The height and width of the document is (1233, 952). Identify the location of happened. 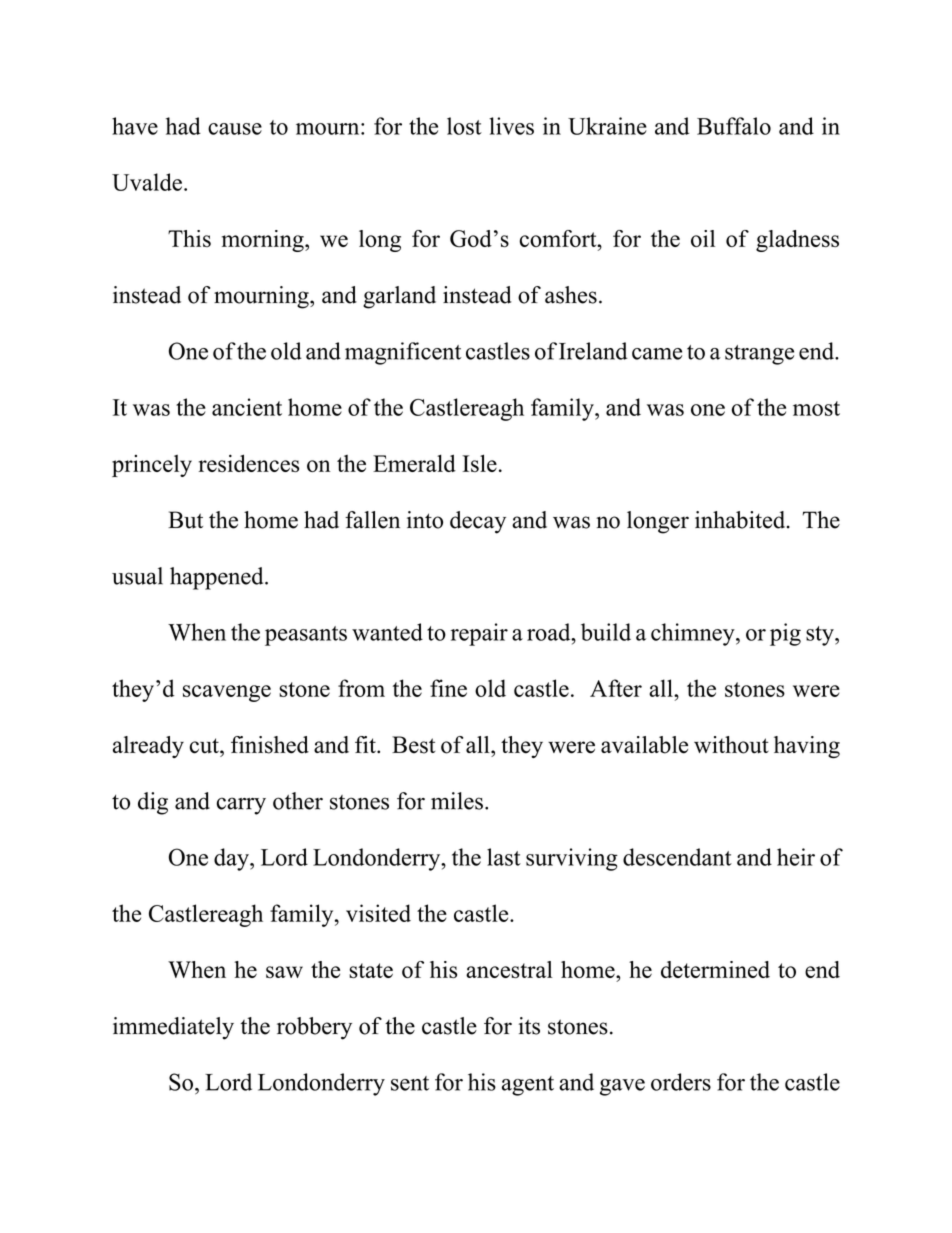
(218, 578).
